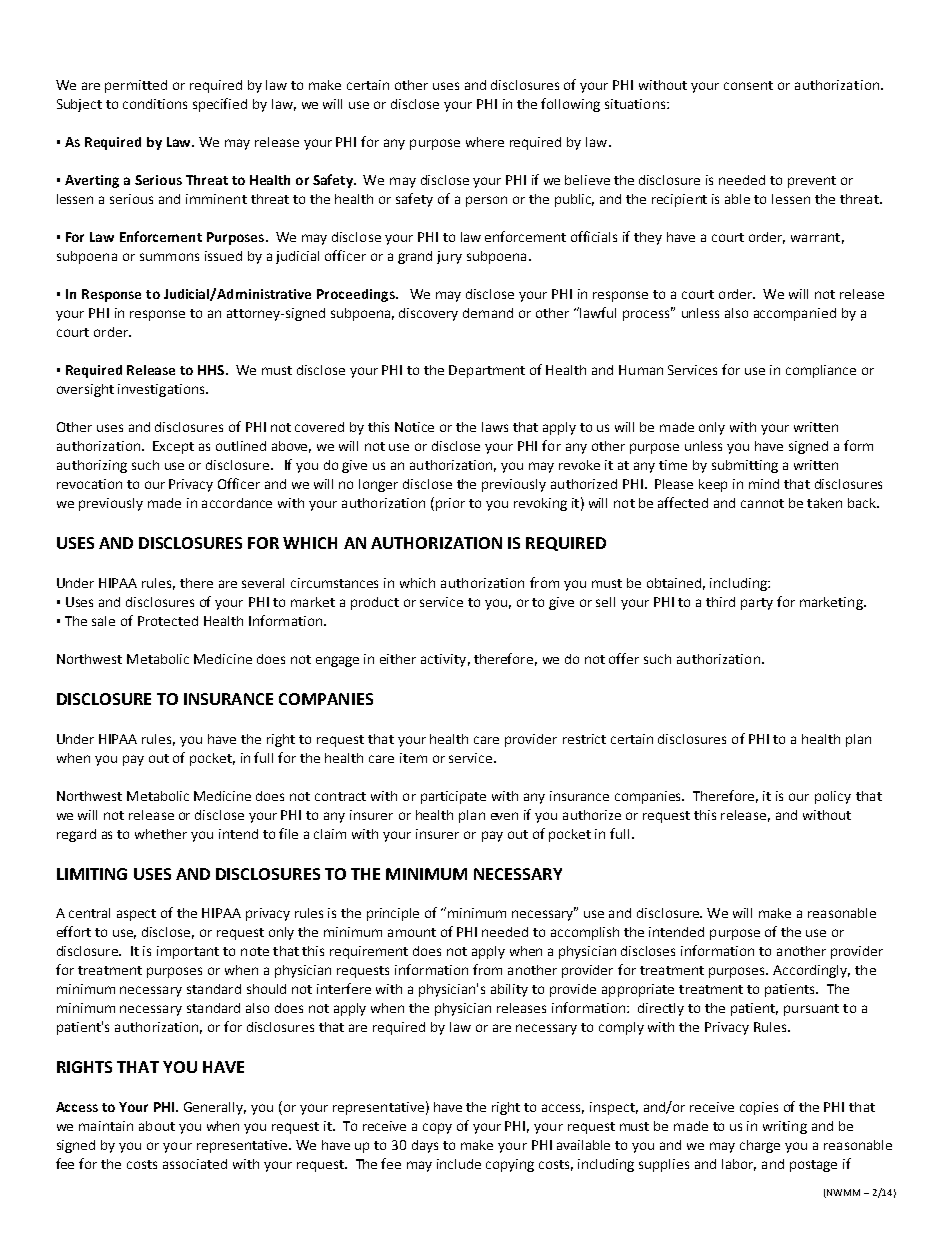 Image resolution: width=952 pixels, height=1233 pixels. What do you see at coordinates (495, 427) in the screenshot?
I see `laws` at bounding box center [495, 427].
